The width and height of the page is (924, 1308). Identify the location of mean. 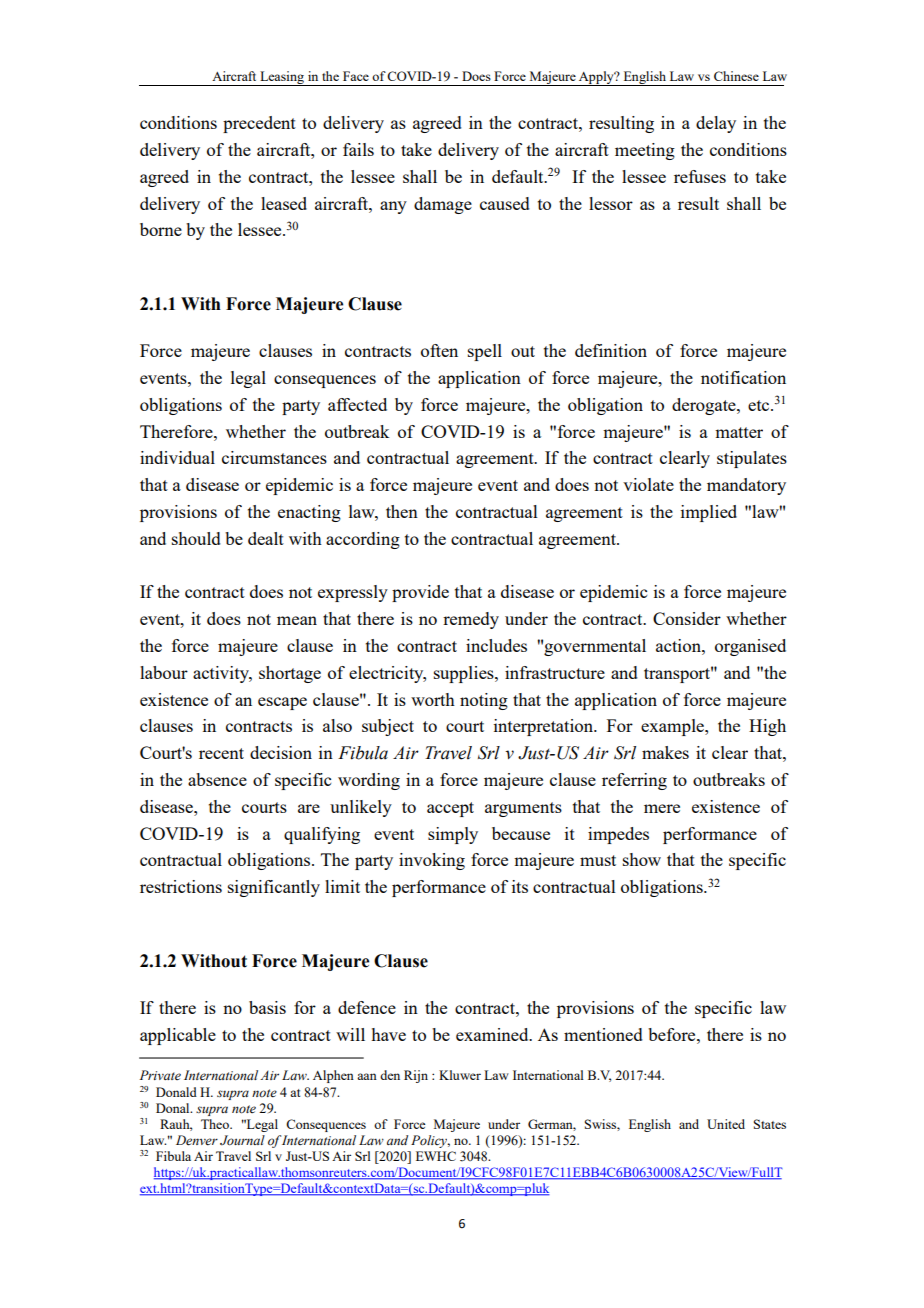
(297, 620).
